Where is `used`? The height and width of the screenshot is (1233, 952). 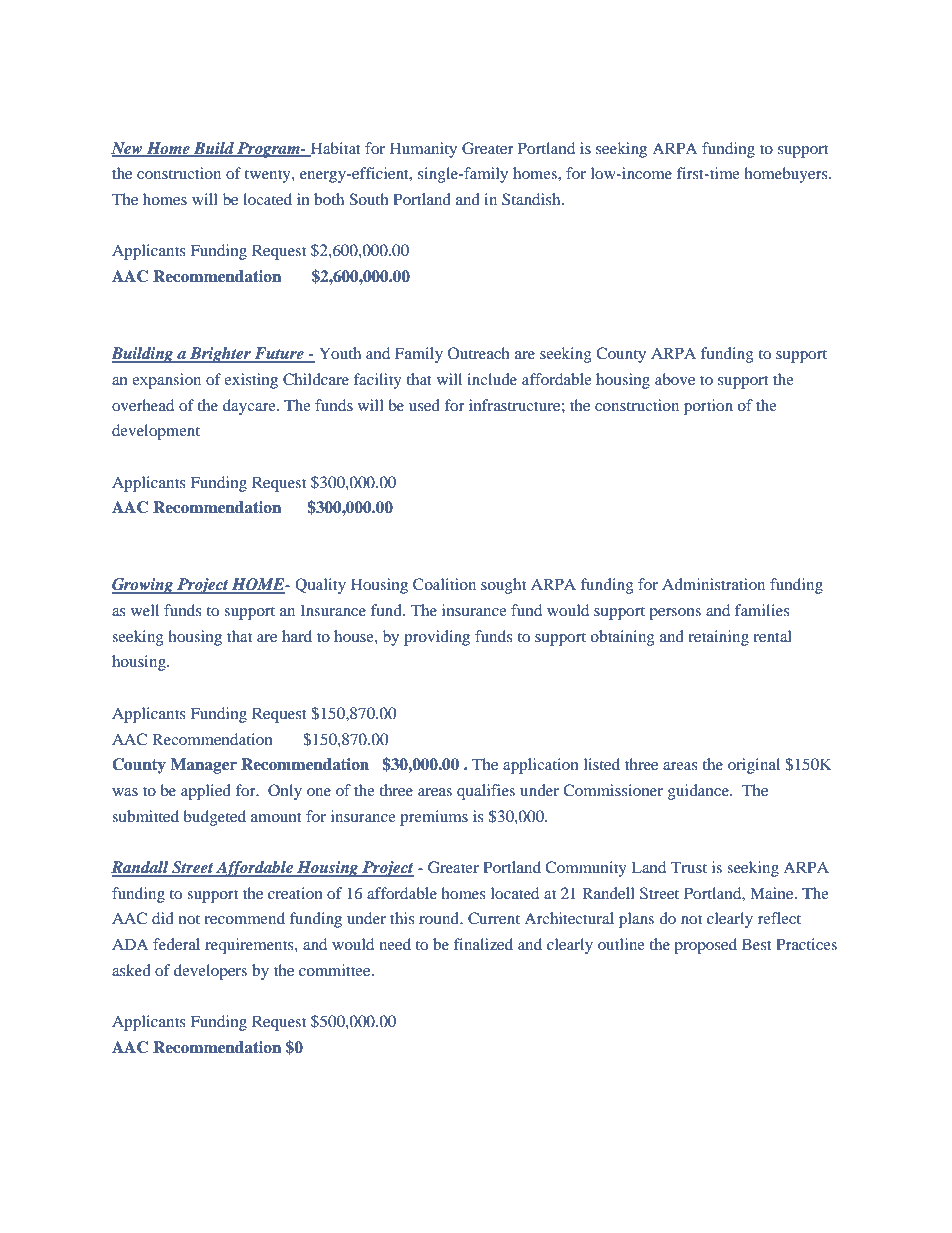 used is located at coordinates (424, 405).
